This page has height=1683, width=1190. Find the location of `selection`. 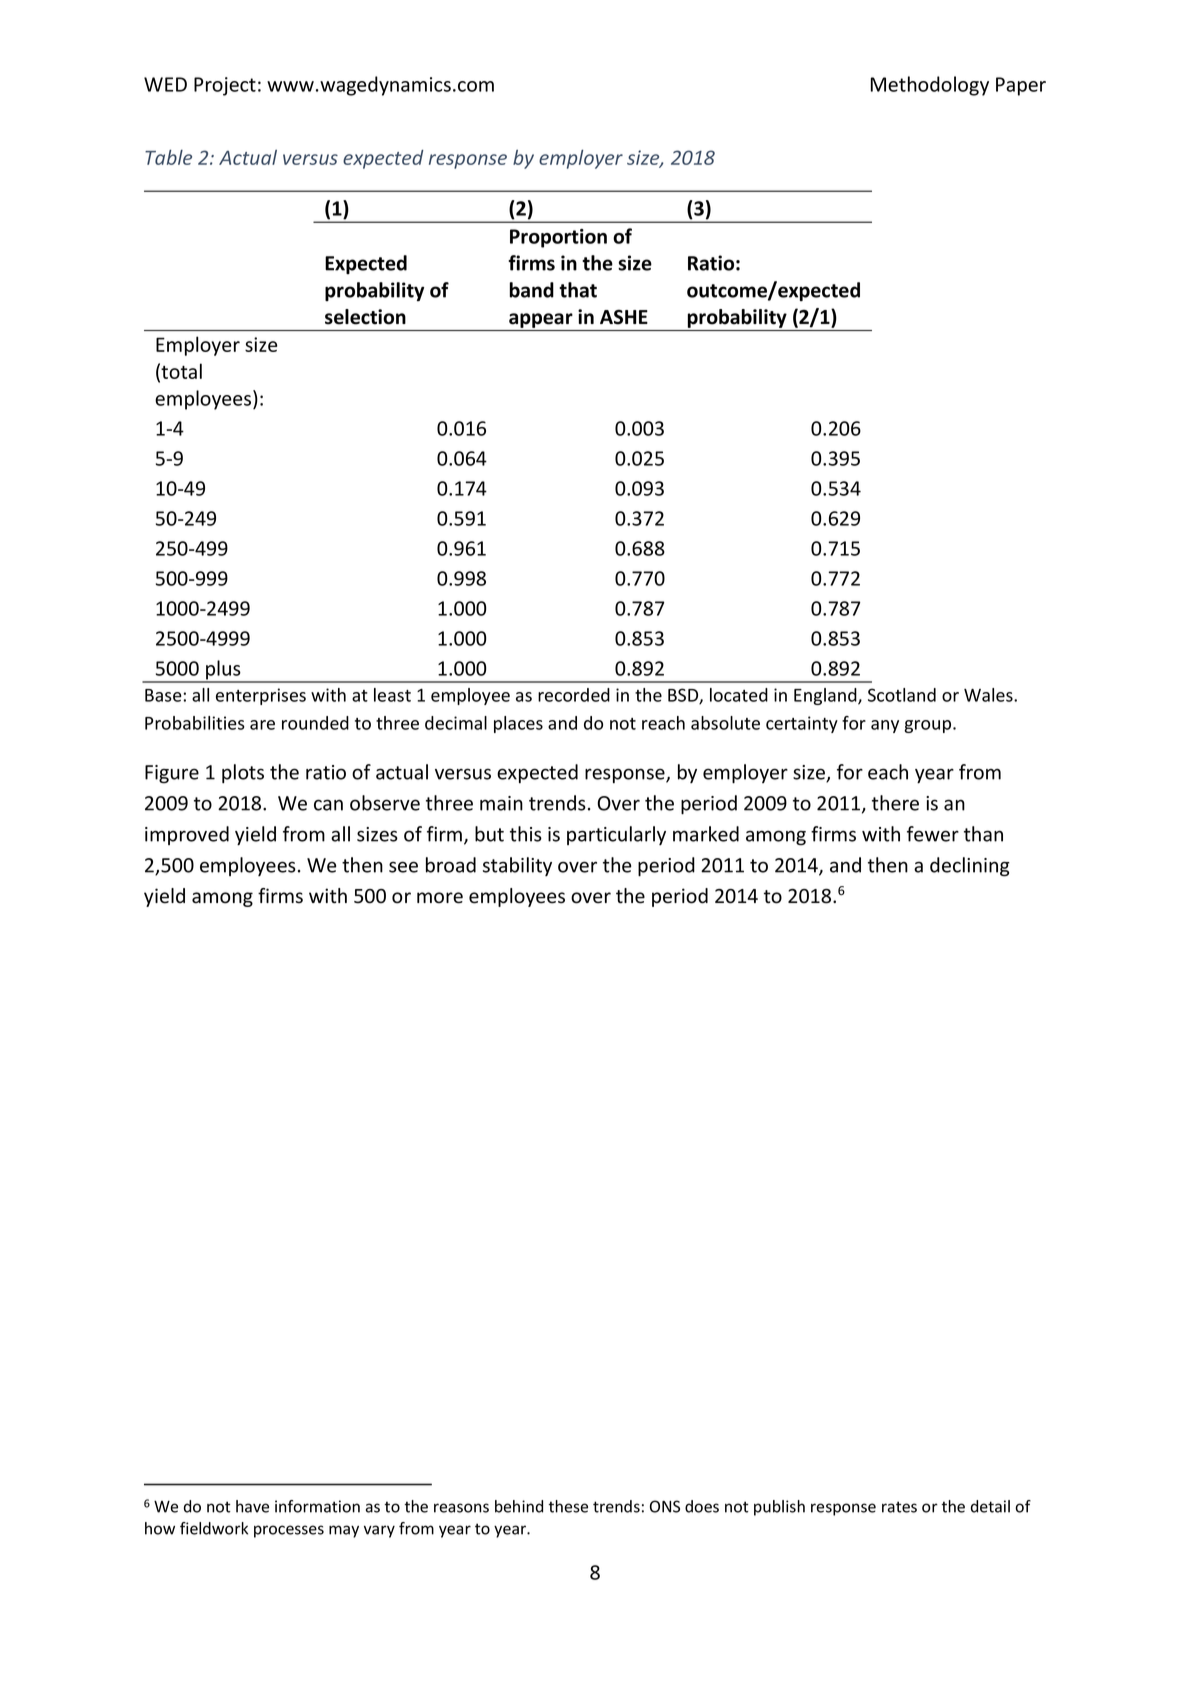

selection is located at coordinates (365, 317).
